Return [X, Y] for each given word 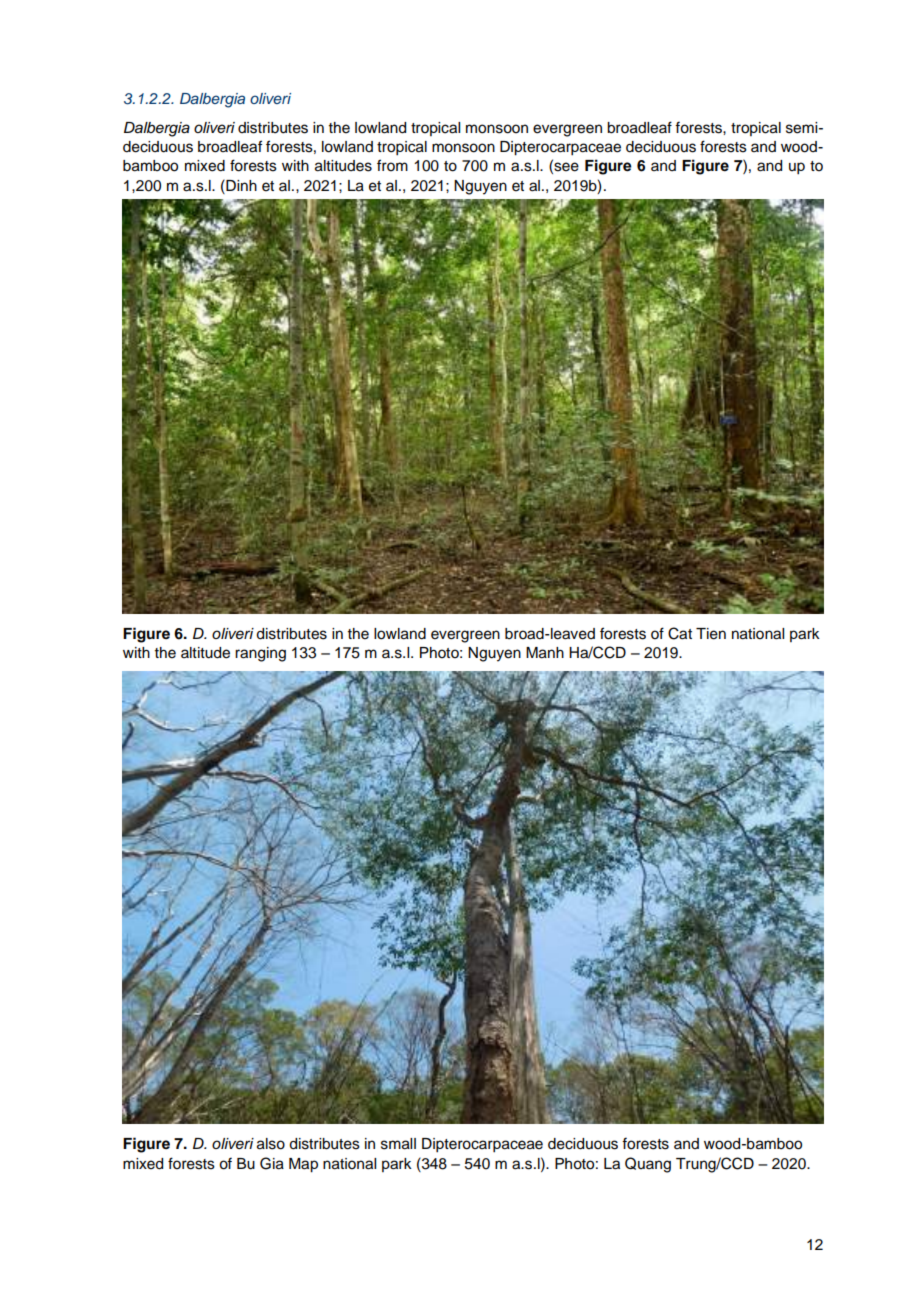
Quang [648, 1165]
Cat [680, 633]
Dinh [240, 185]
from [392, 165]
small [398, 1144]
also [271, 1144]
